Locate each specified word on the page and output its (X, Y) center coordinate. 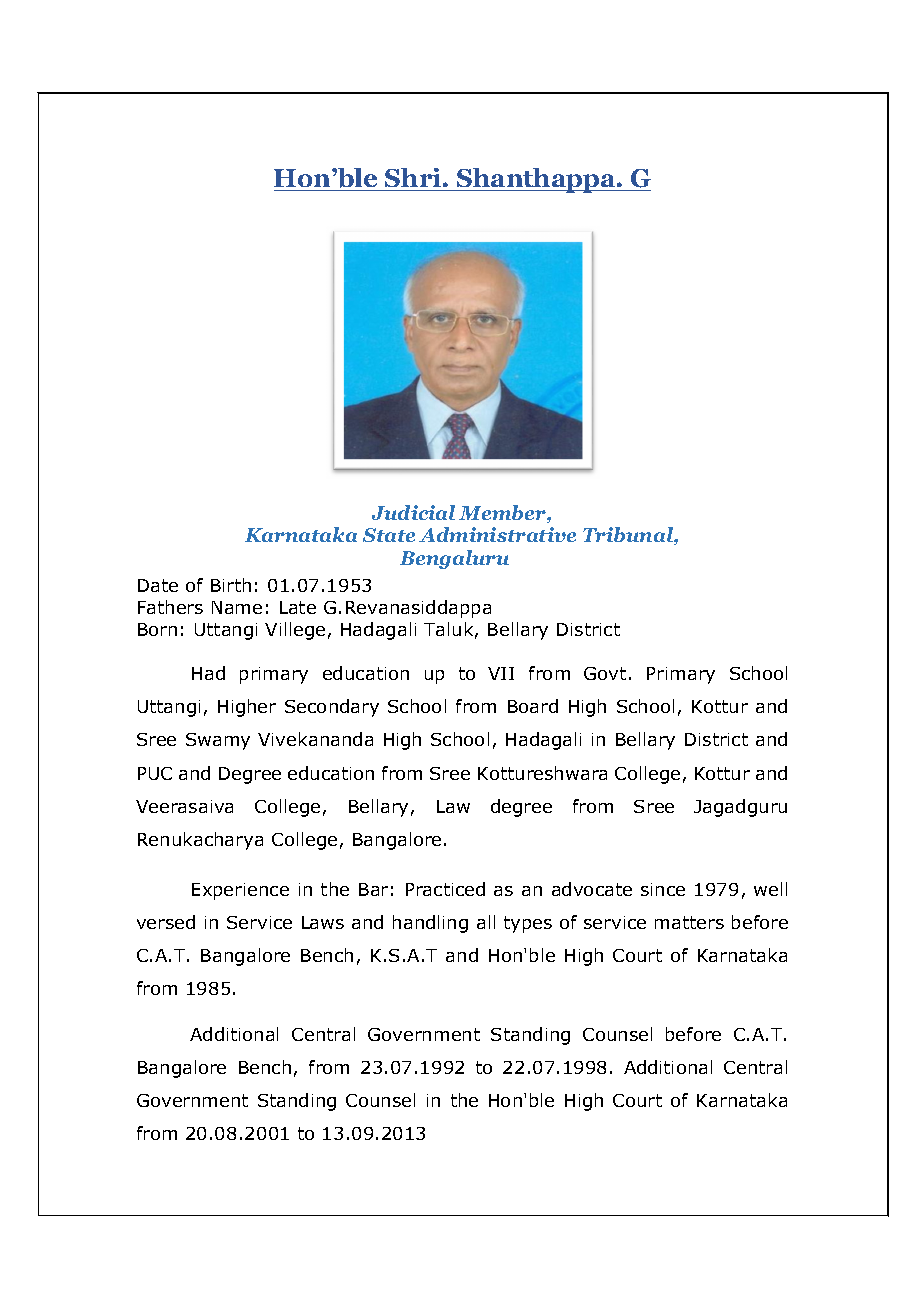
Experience (240, 891)
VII (501, 673)
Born (157, 629)
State (389, 535)
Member (503, 514)
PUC (155, 773)
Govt (605, 673)
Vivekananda (315, 739)
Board (533, 706)
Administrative (497, 534)
